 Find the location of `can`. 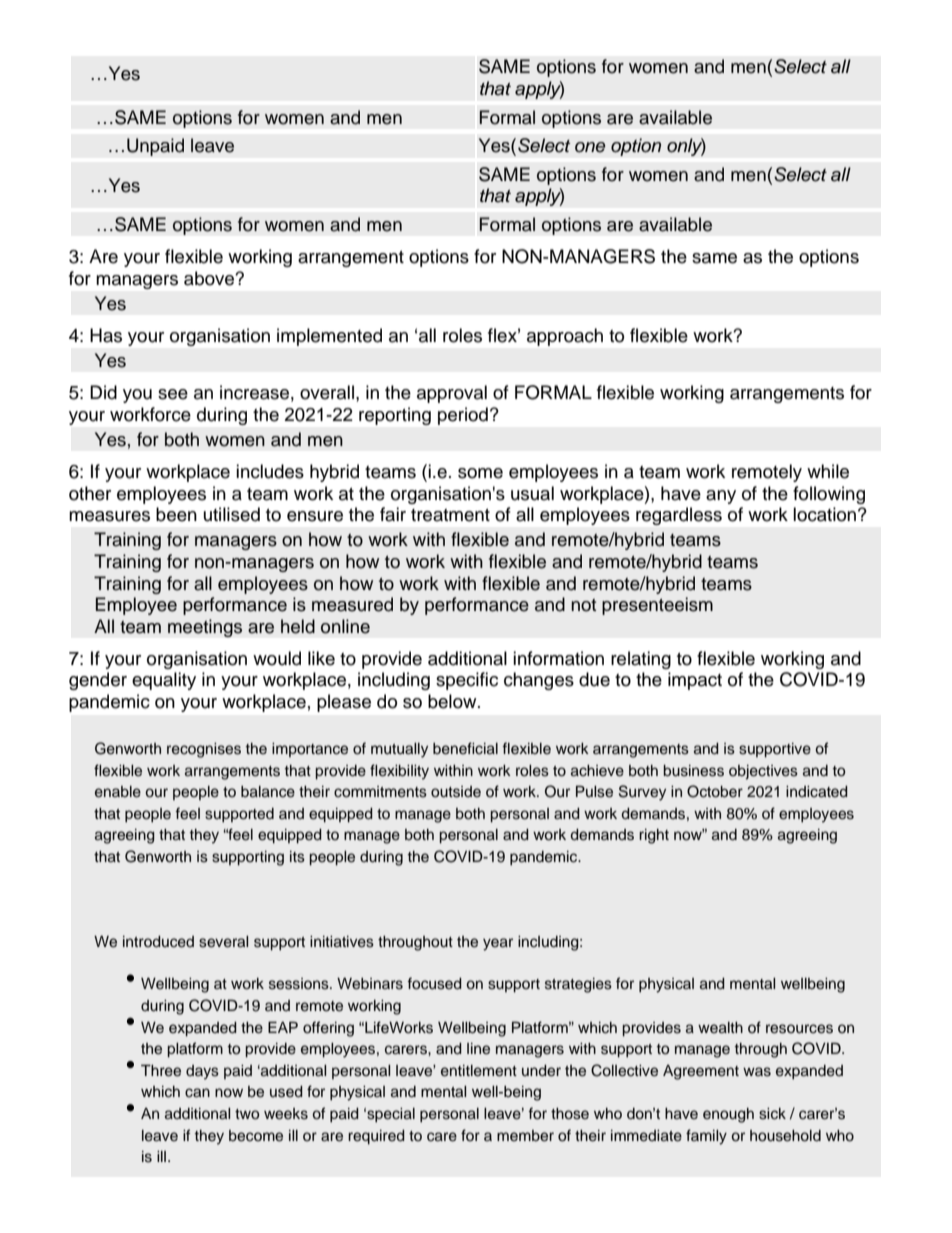

can is located at coordinates (197, 1093).
